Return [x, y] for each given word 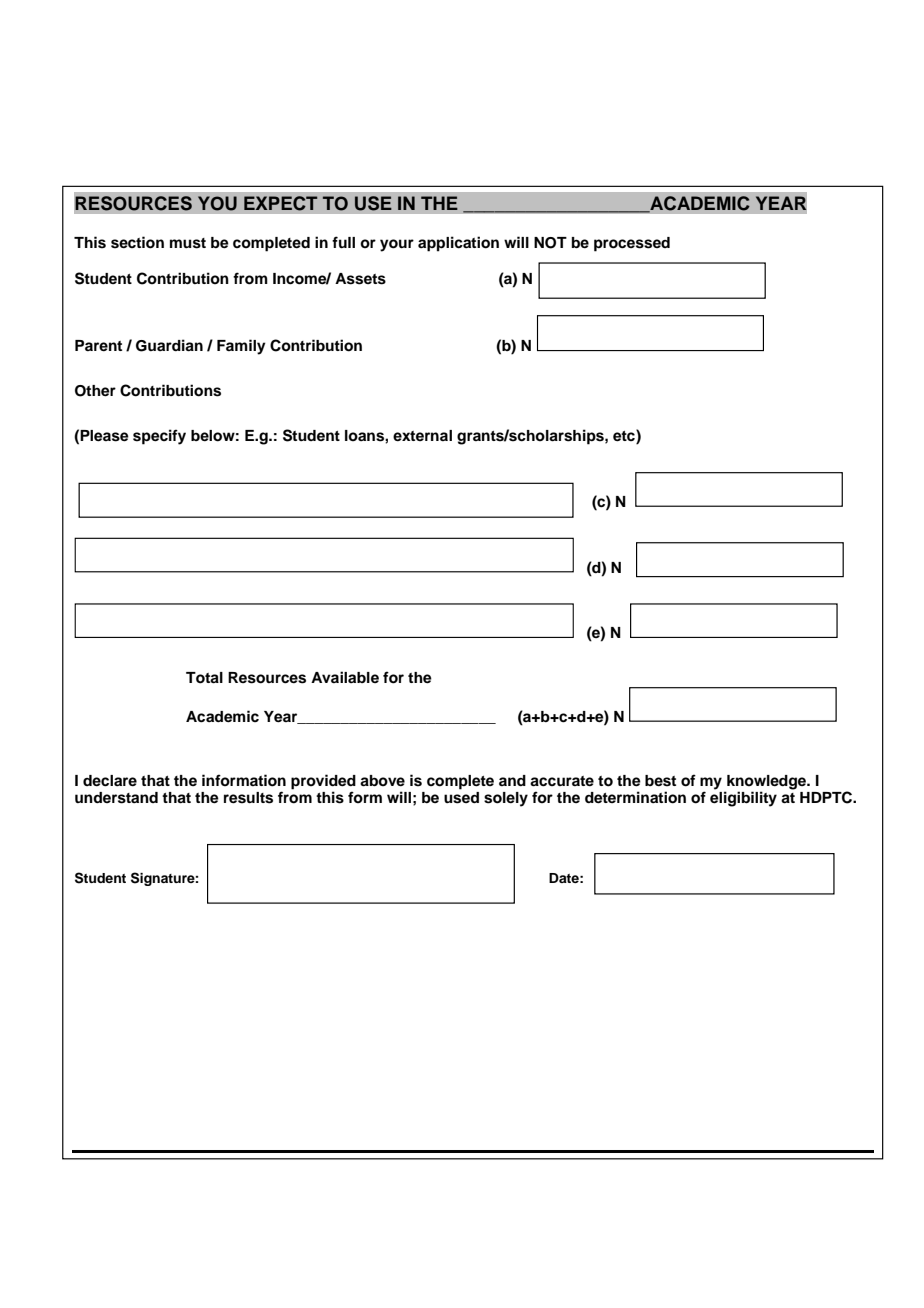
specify [159, 437]
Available [345, 677]
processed [632, 244]
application [458, 244]
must [188, 243]
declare [110, 781]
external [422, 435]
